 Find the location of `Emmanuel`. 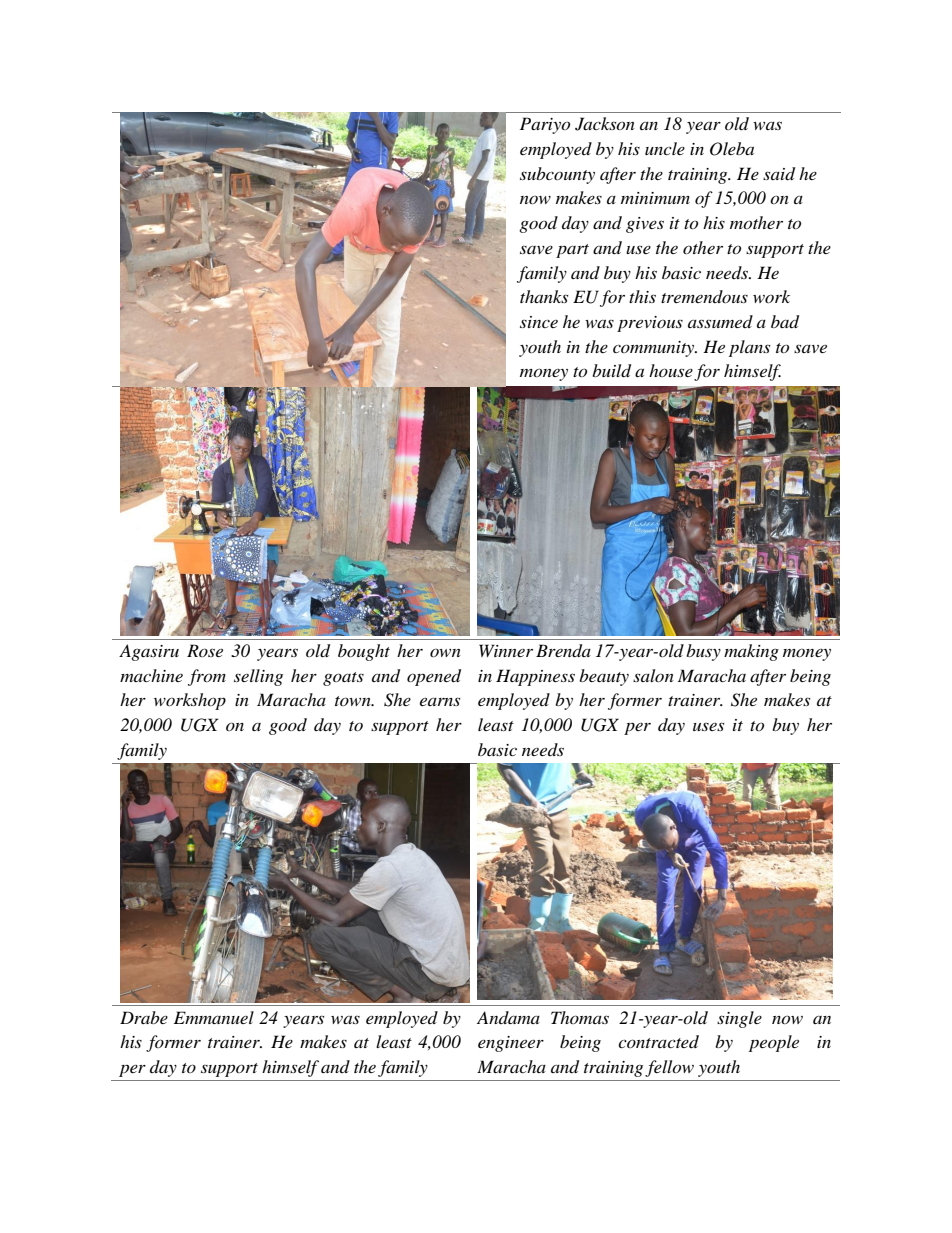

Emmanuel is located at coordinates (214, 1017).
